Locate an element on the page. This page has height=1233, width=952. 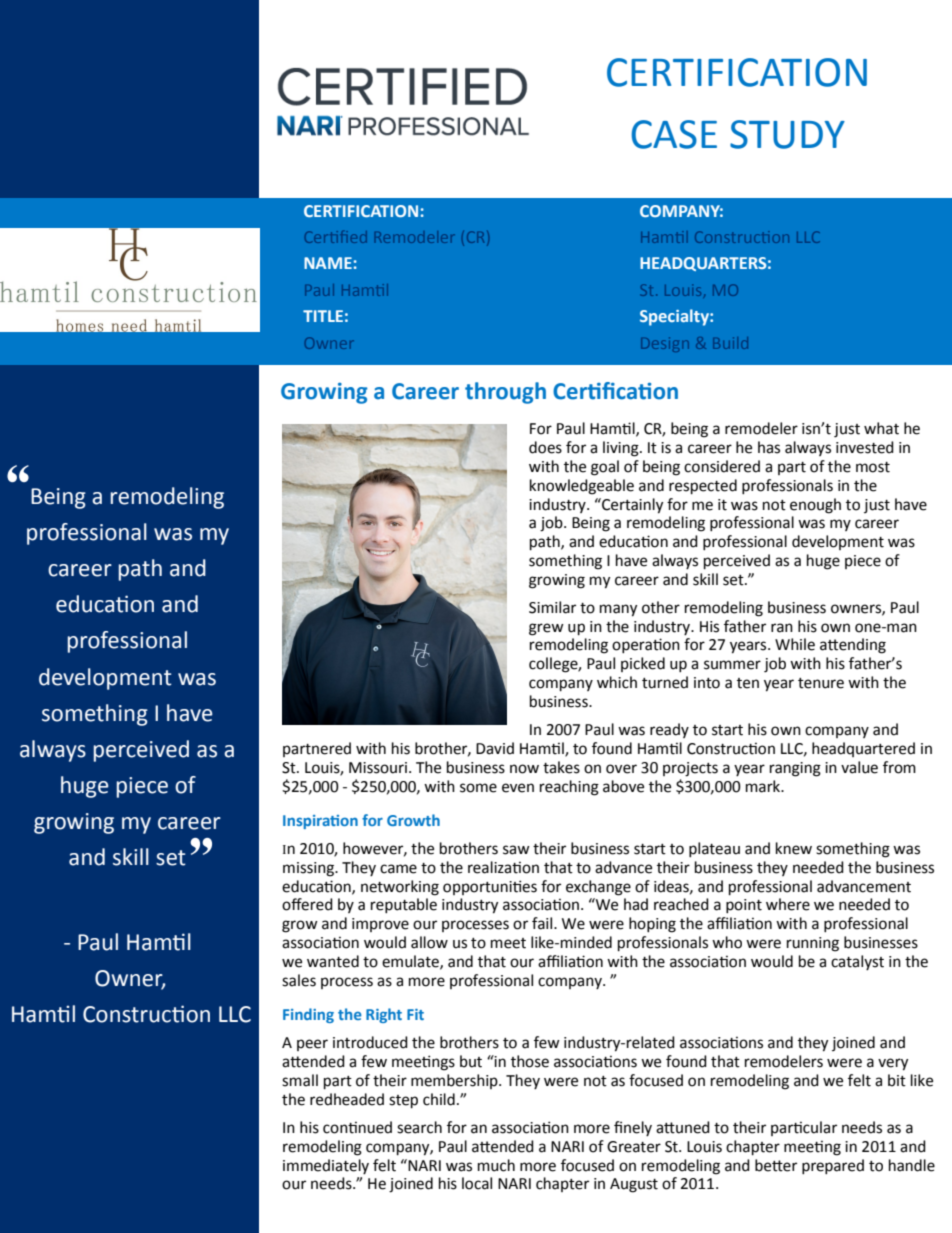
prepared is located at coordinates (833, 1166).
